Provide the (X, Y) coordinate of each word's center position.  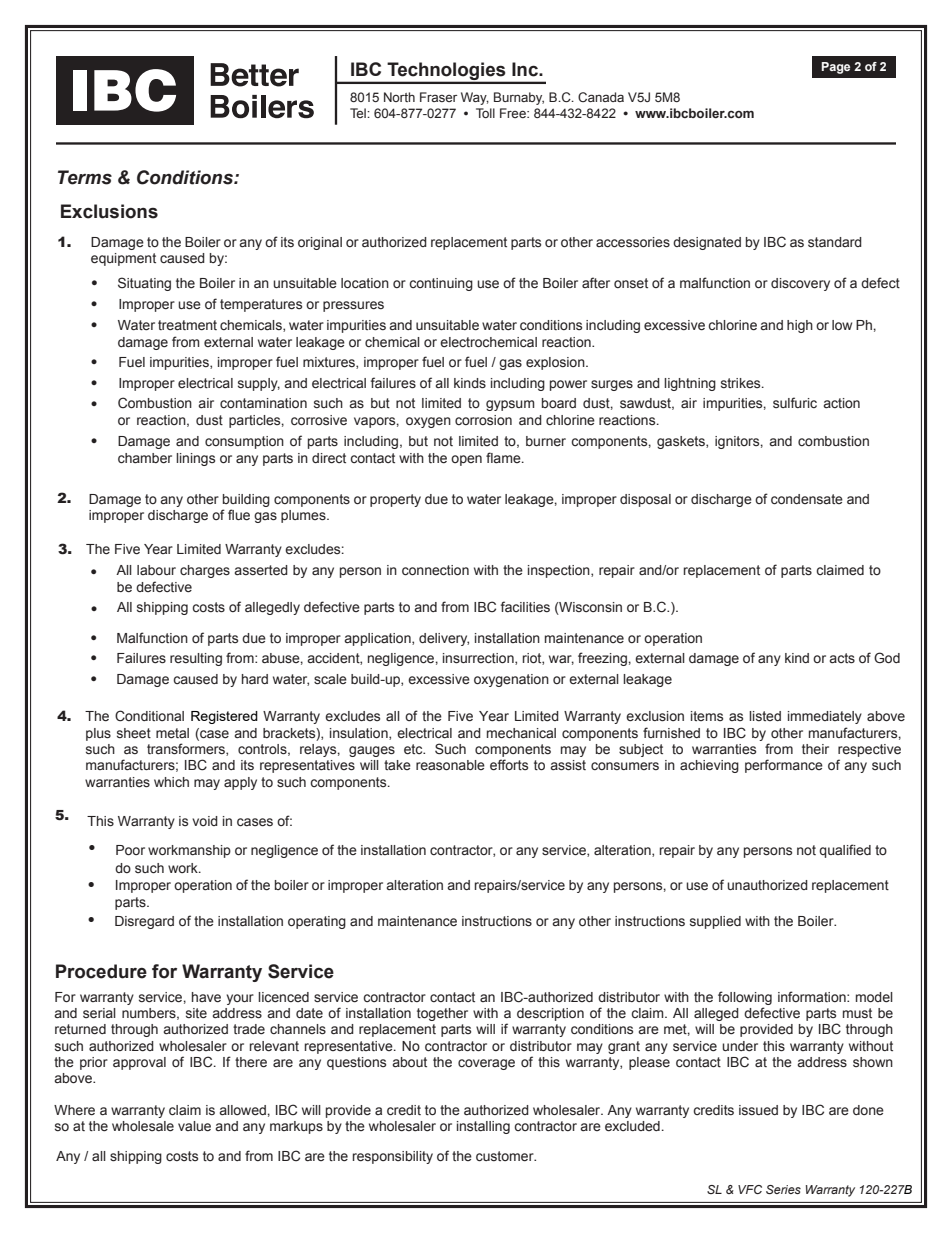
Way (475, 98)
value (194, 1126)
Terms (85, 177)
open (466, 460)
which (171, 782)
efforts (509, 765)
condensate (807, 499)
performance (784, 766)
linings (195, 459)
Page (836, 68)
